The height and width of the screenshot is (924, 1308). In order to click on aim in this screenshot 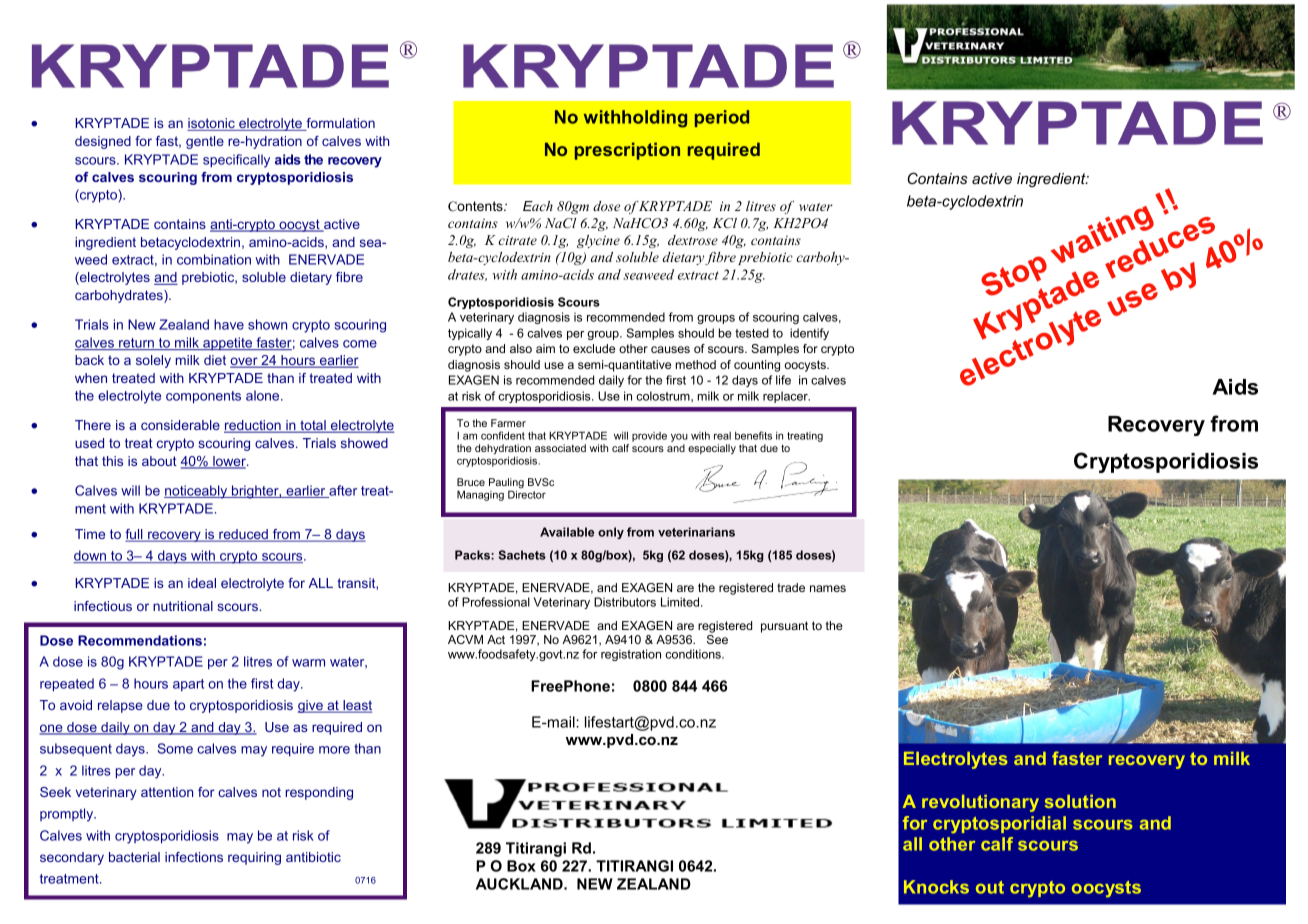, I will do `click(545, 348)`.
